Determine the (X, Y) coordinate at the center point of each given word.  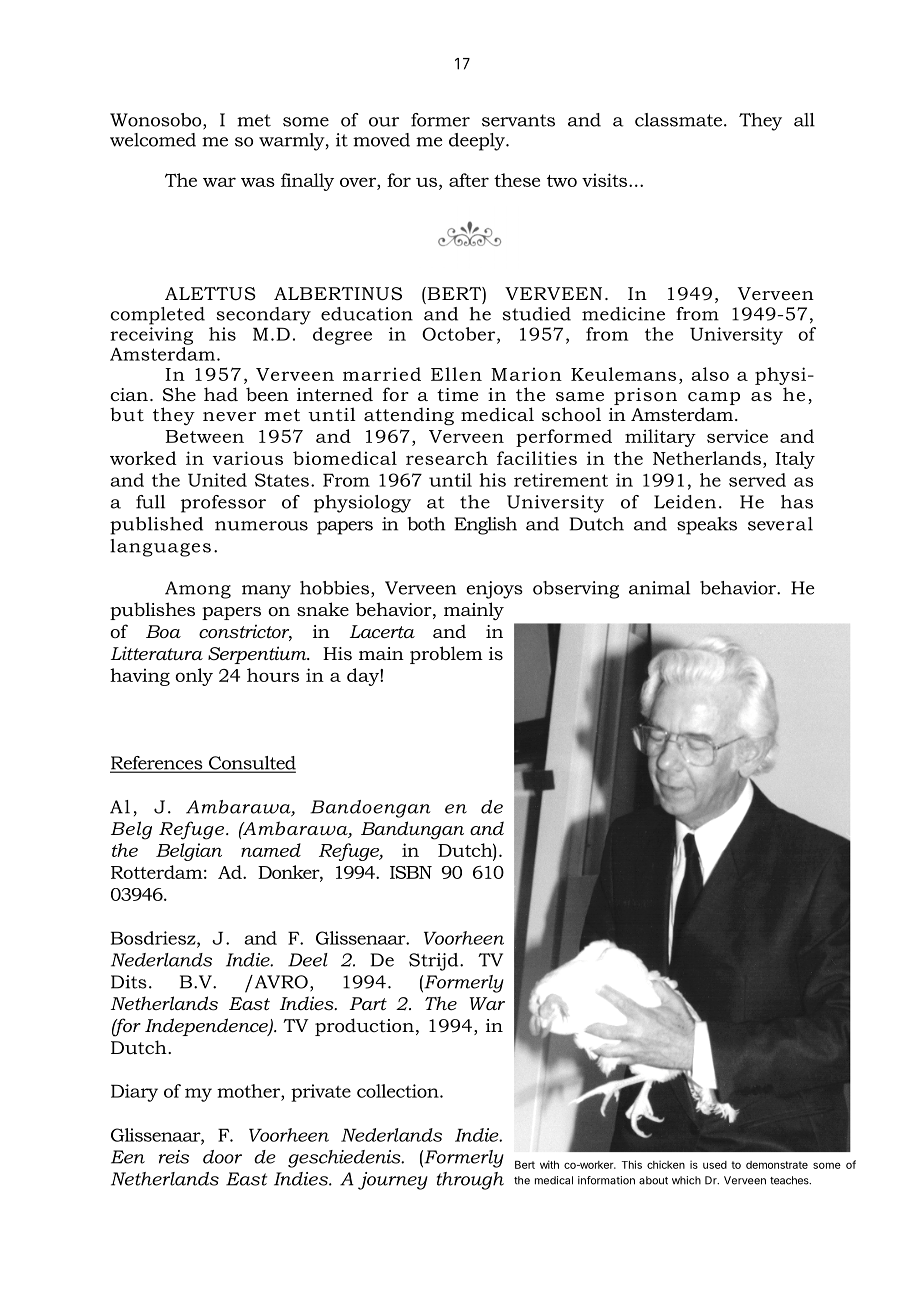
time (457, 394)
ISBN (411, 872)
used (715, 1165)
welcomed (153, 140)
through (470, 1181)
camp (714, 398)
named (271, 850)
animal (659, 588)
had (221, 394)
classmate (678, 120)
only (194, 677)
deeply (478, 142)
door (222, 1157)
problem (446, 655)
